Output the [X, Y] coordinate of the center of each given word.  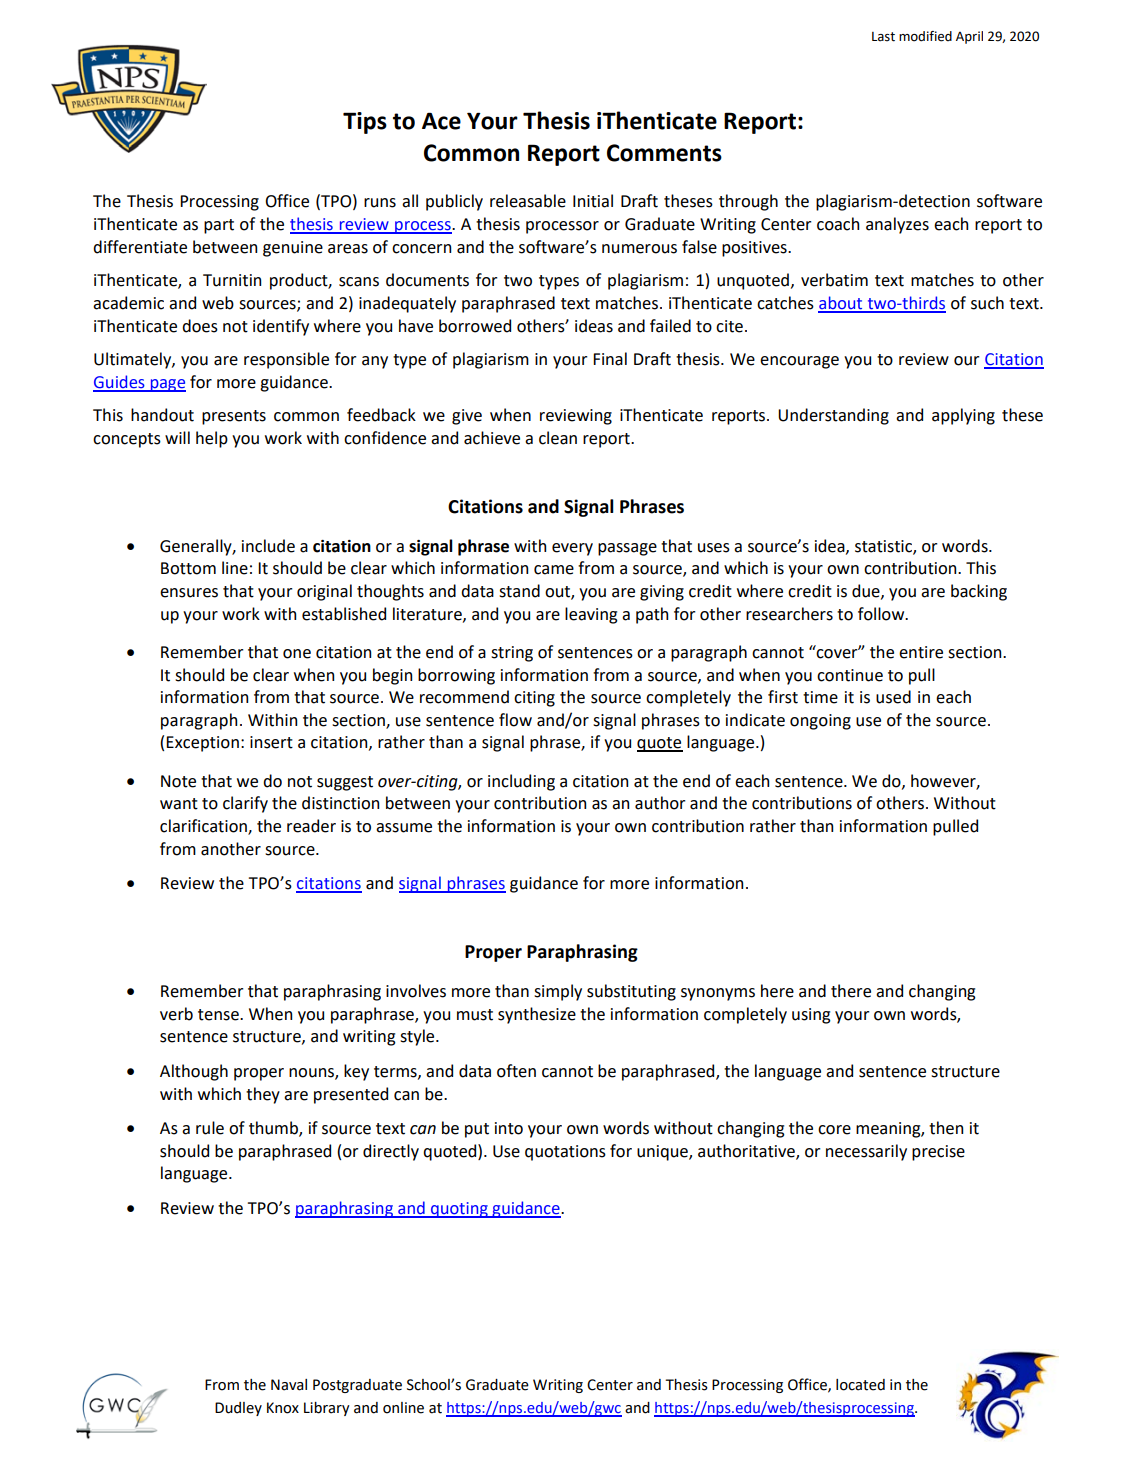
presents [234, 417]
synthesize [537, 1015]
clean [558, 438]
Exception [202, 744]
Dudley [238, 1409]
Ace [441, 121]
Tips [365, 123]
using [811, 1016]
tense [219, 1015]
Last [883, 37]
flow [515, 720]
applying [963, 416]
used [893, 697]
